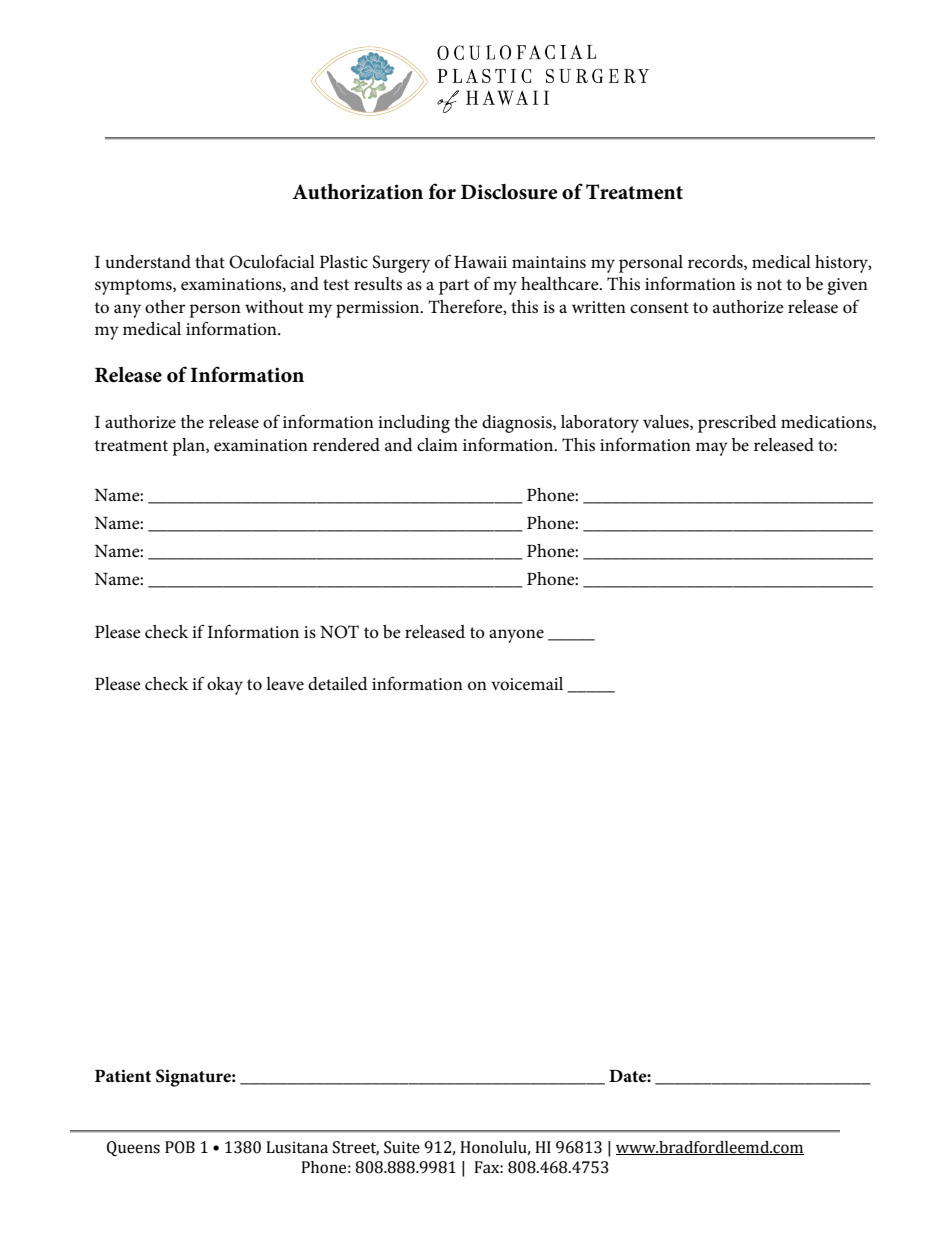 The width and height of the image is (952, 1233). What do you see at coordinates (189, 447) in the image?
I see `plan` at bounding box center [189, 447].
